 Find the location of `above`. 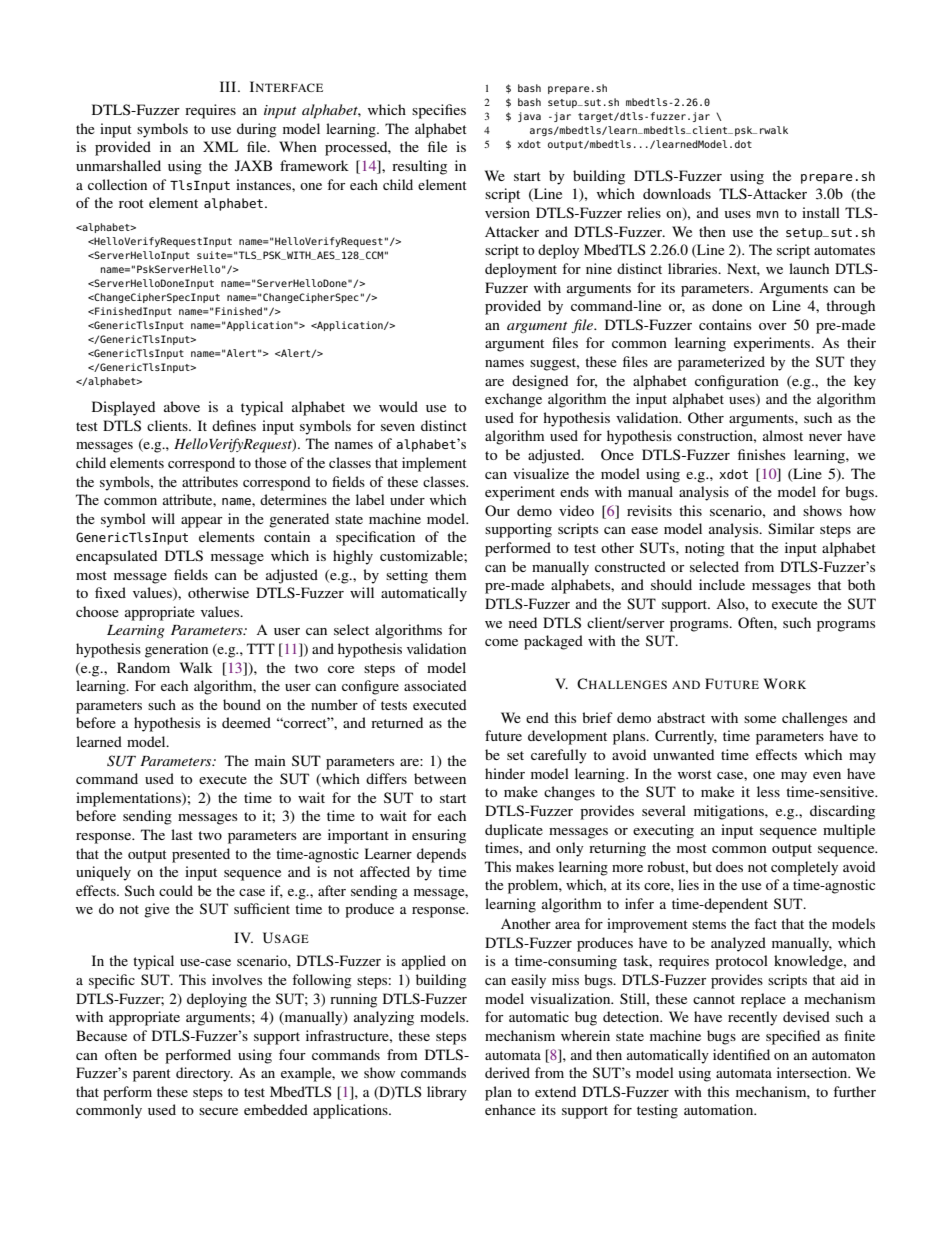

above is located at coordinates (182, 406).
